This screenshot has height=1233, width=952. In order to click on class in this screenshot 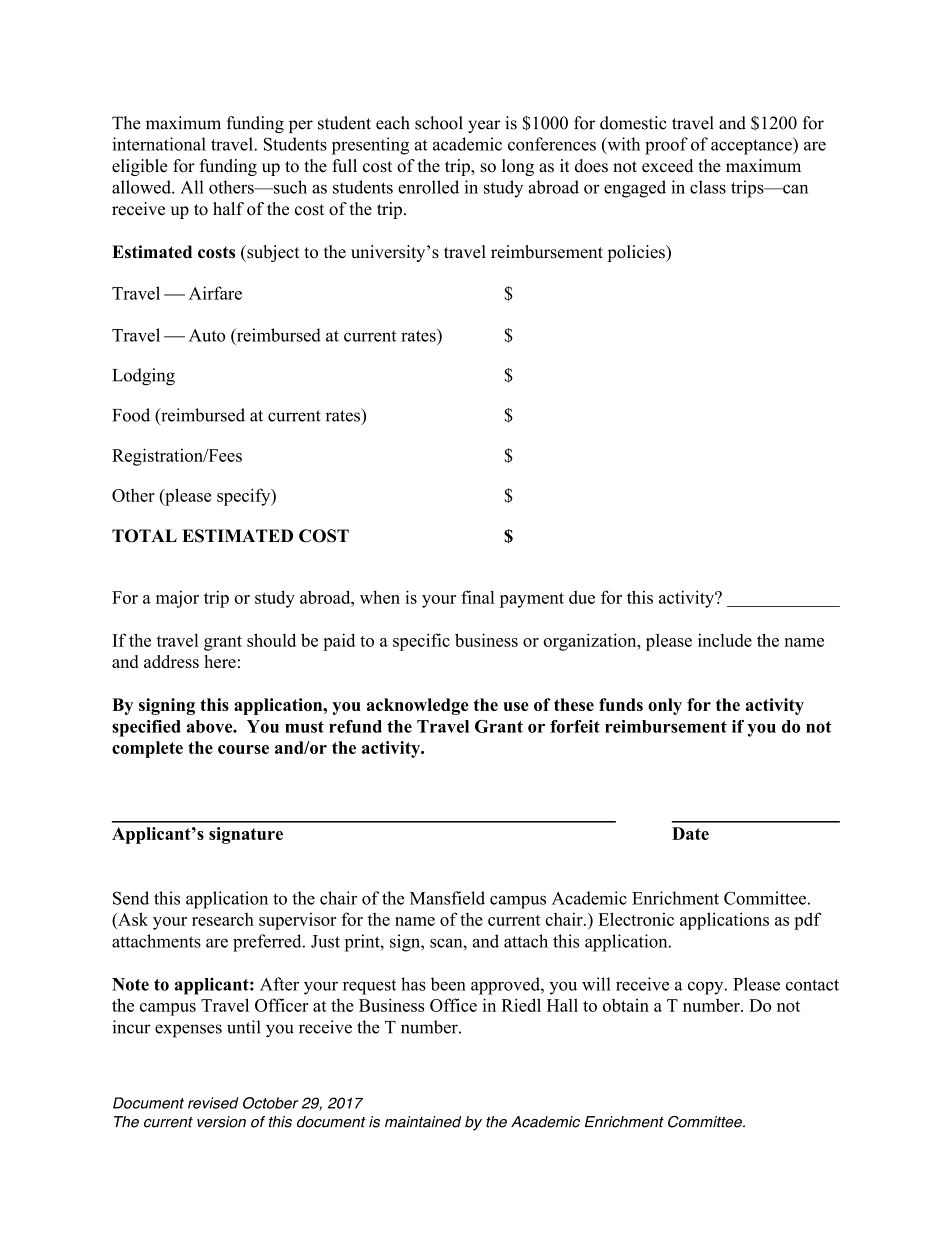, I will do `click(708, 187)`.
